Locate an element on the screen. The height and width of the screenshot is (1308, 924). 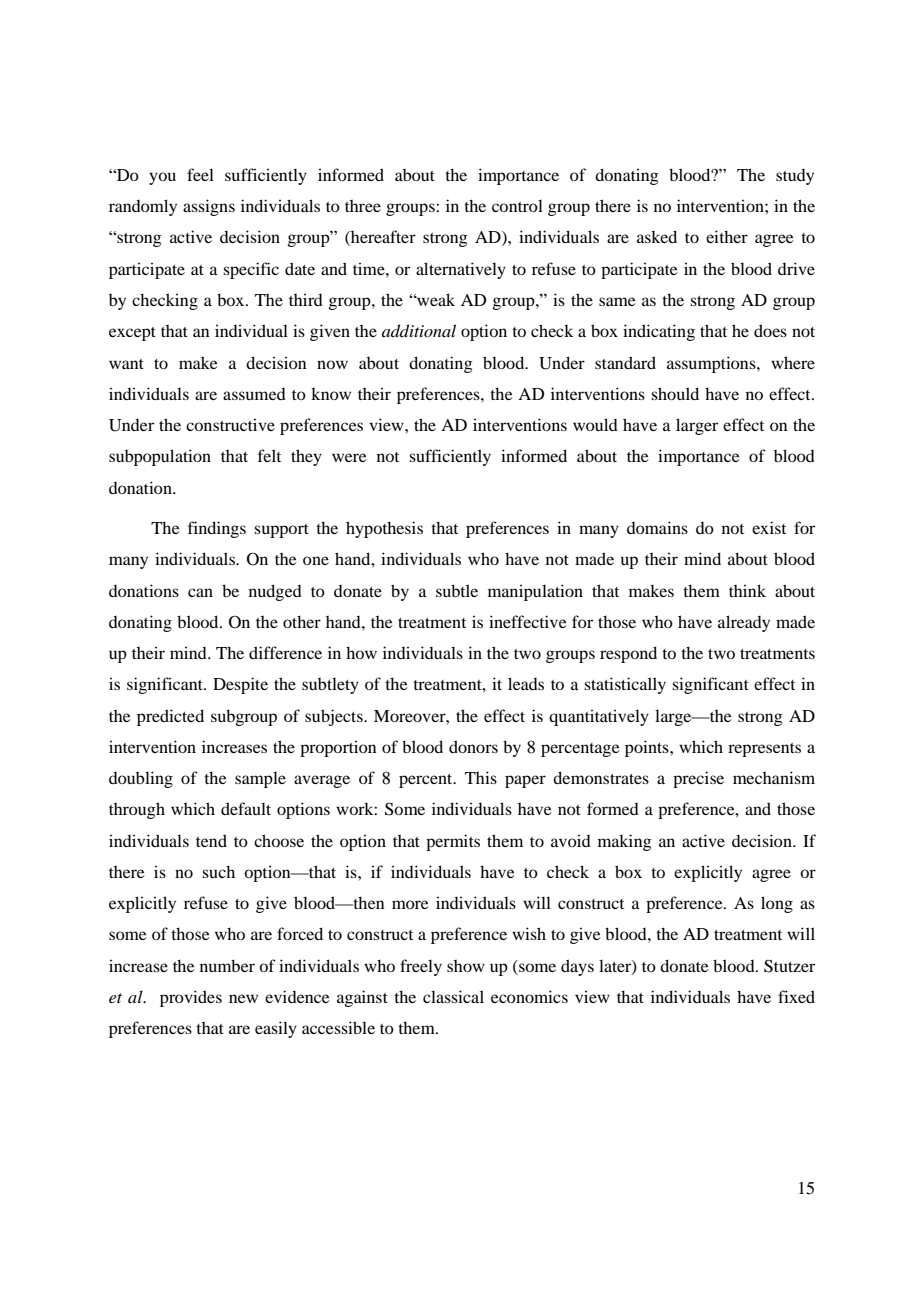
should is located at coordinates (675, 393).
